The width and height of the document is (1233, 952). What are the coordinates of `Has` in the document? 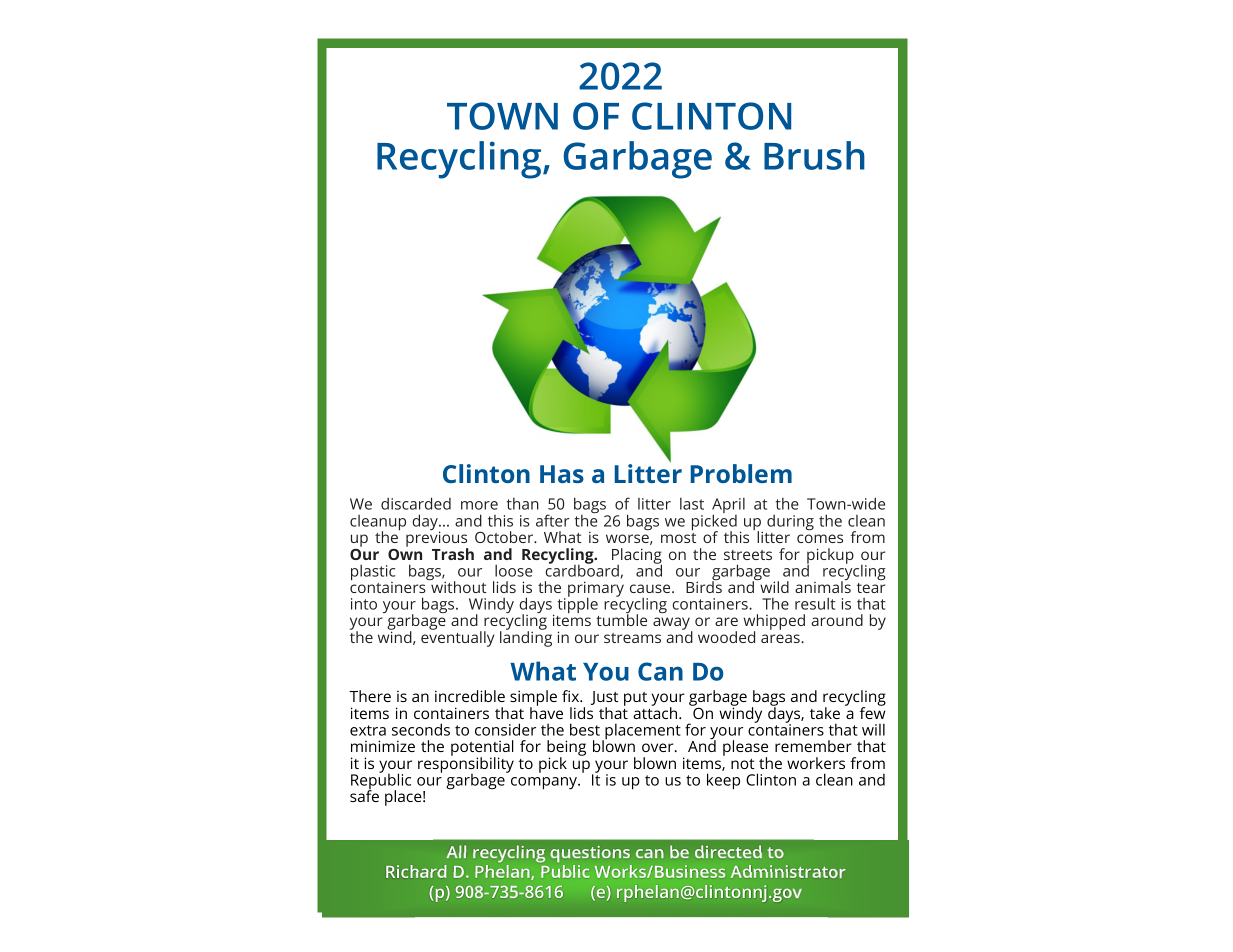 It's located at (562, 474).
